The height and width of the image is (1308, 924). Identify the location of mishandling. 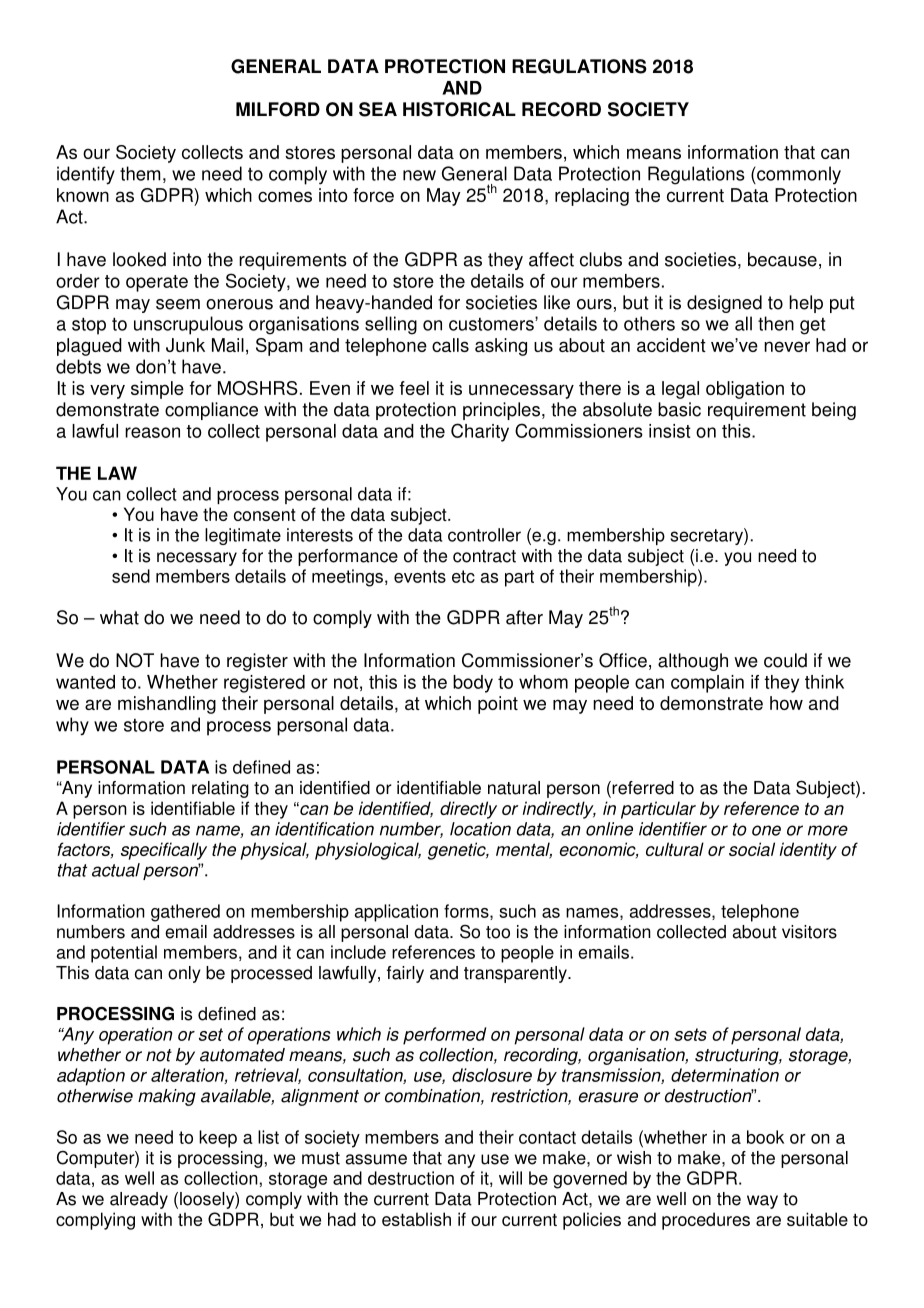
(167, 705).
